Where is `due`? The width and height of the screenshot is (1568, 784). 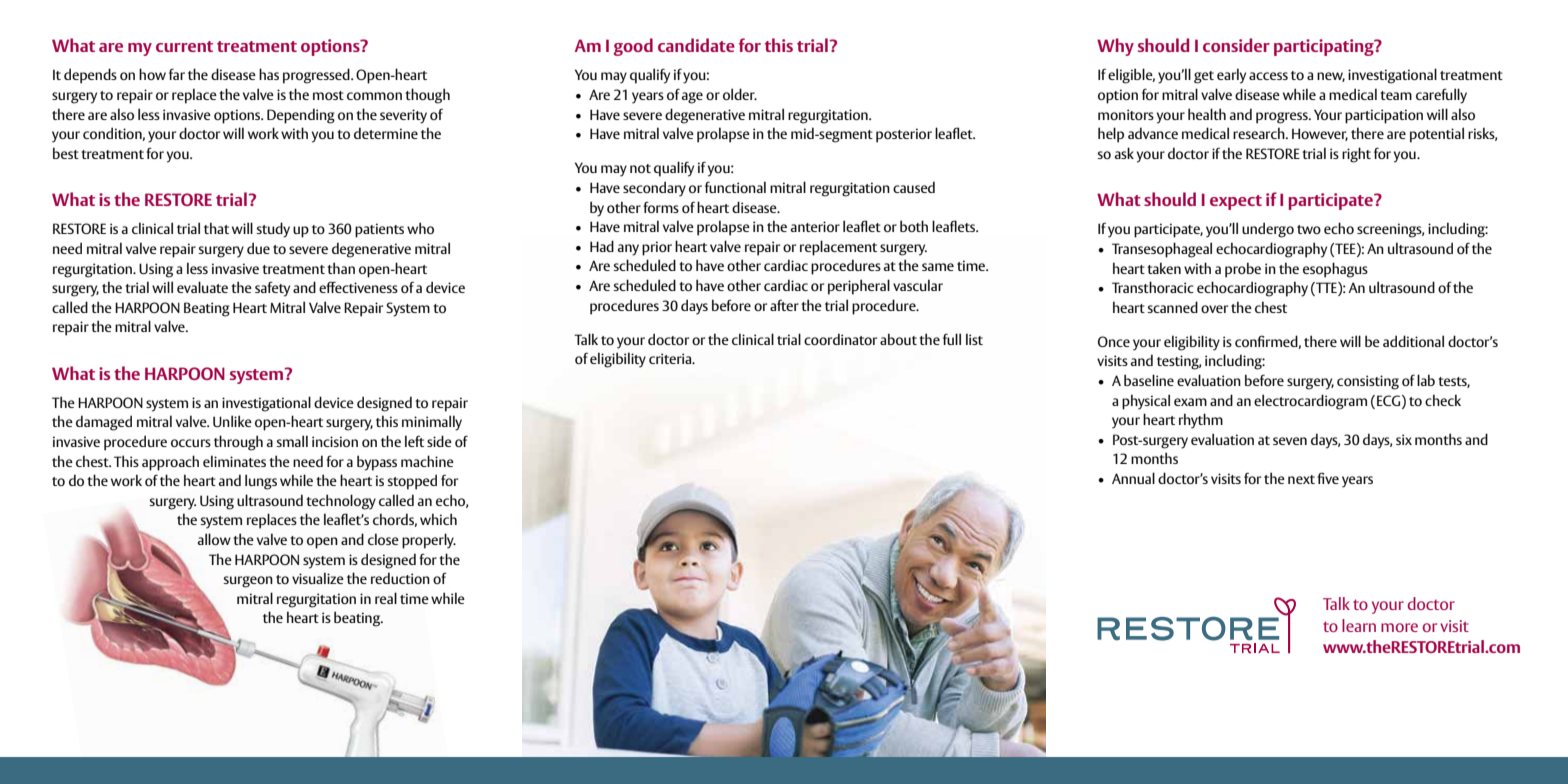 due is located at coordinates (258, 248).
